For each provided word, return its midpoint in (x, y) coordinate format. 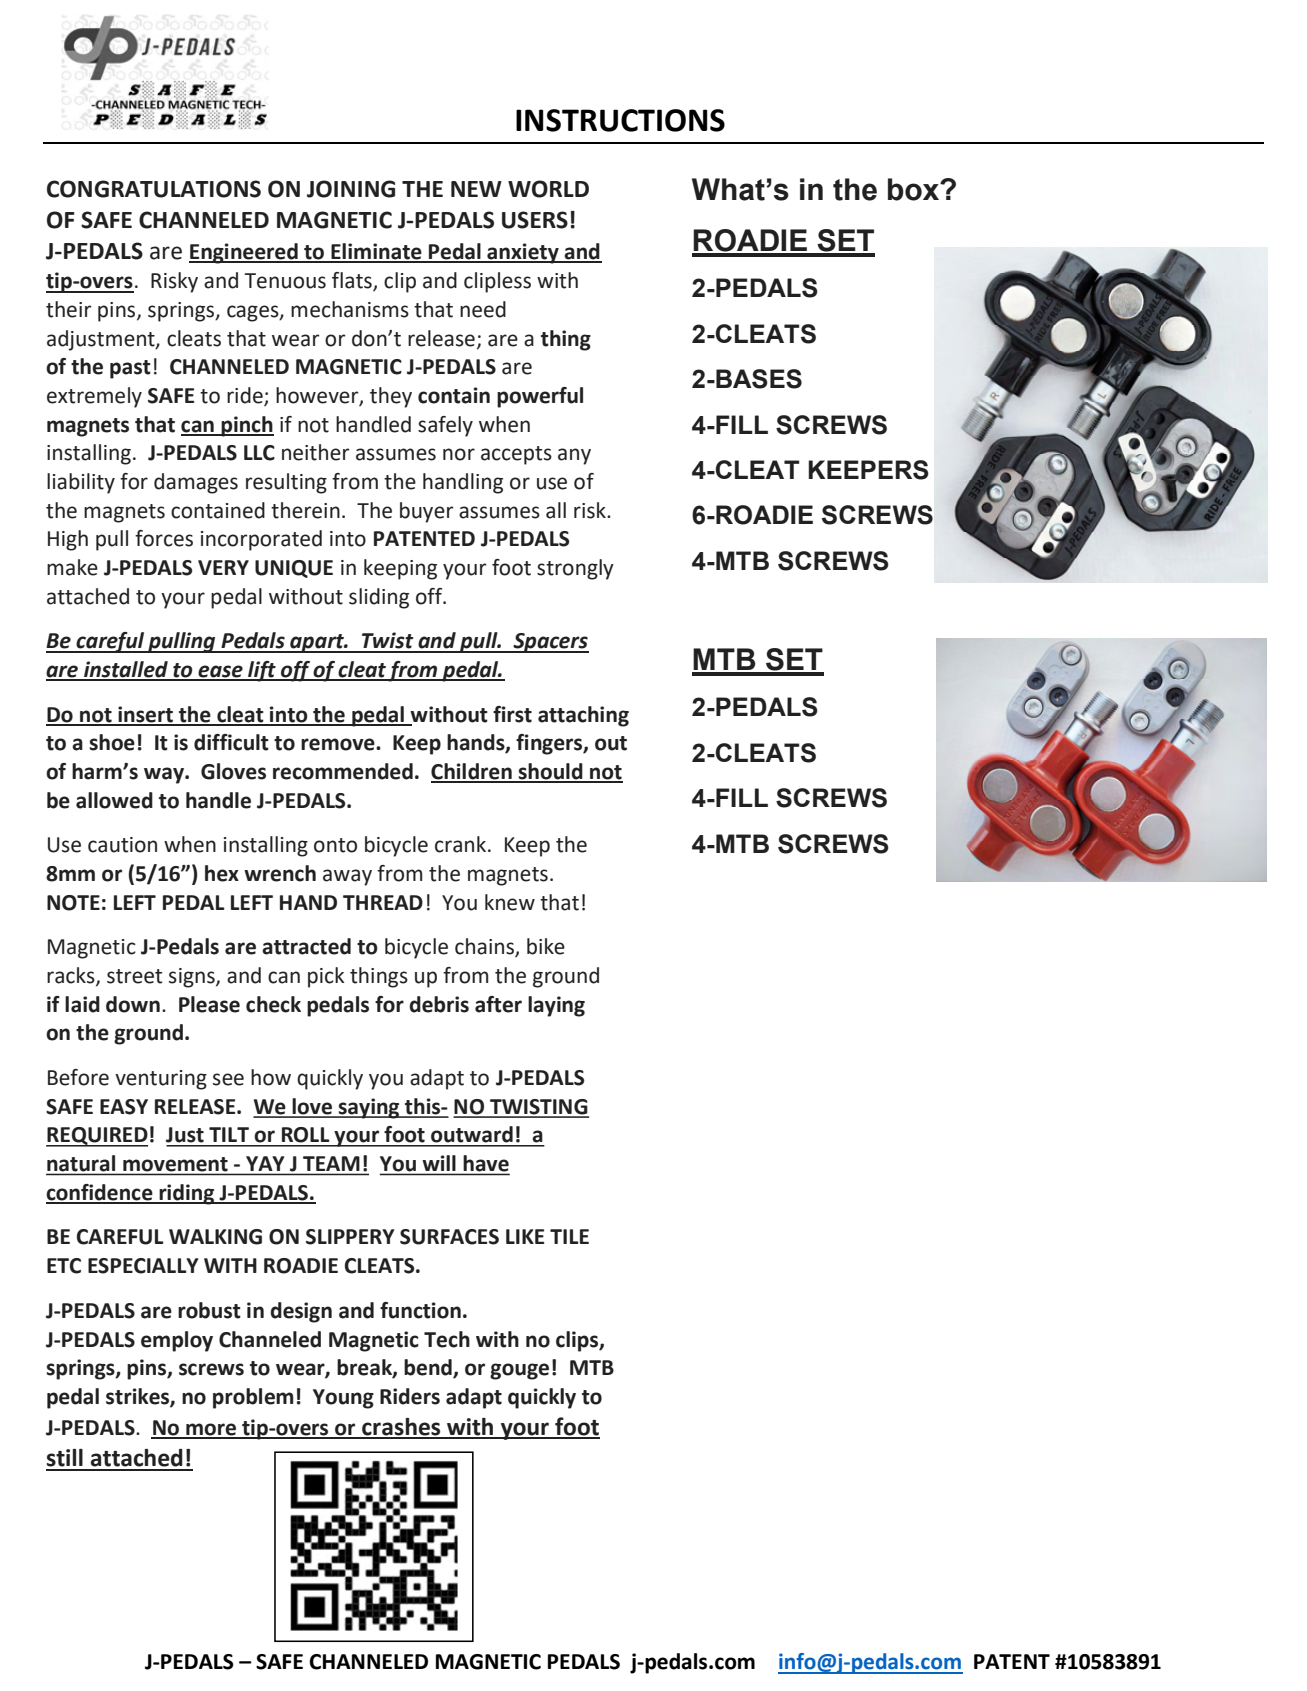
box (915, 189)
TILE (569, 1236)
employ (177, 1341)
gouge (519, 1371)
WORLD (548, 189)
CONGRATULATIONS (154, 189)
